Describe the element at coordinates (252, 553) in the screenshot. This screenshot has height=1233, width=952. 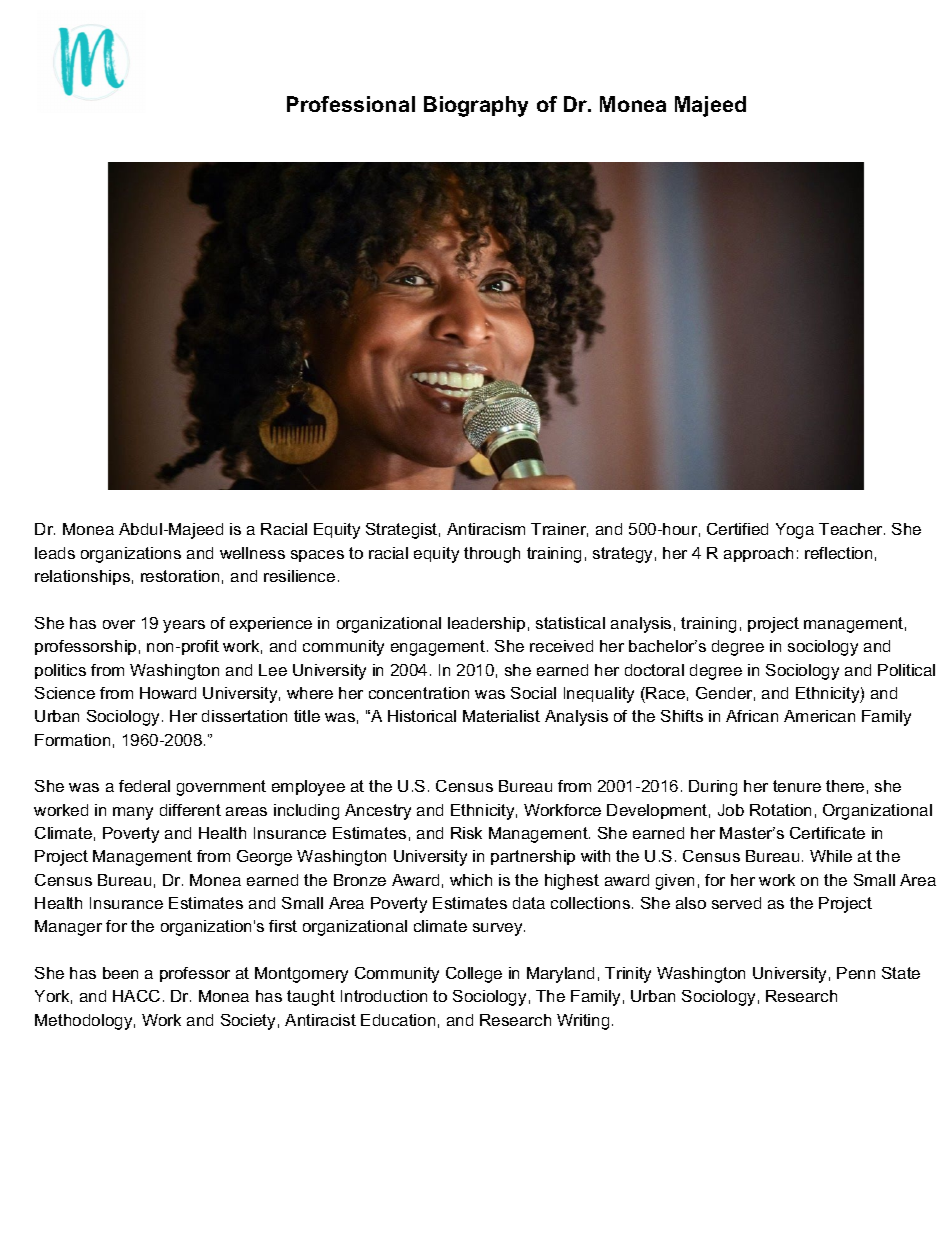
I see `wellness` at that location.
